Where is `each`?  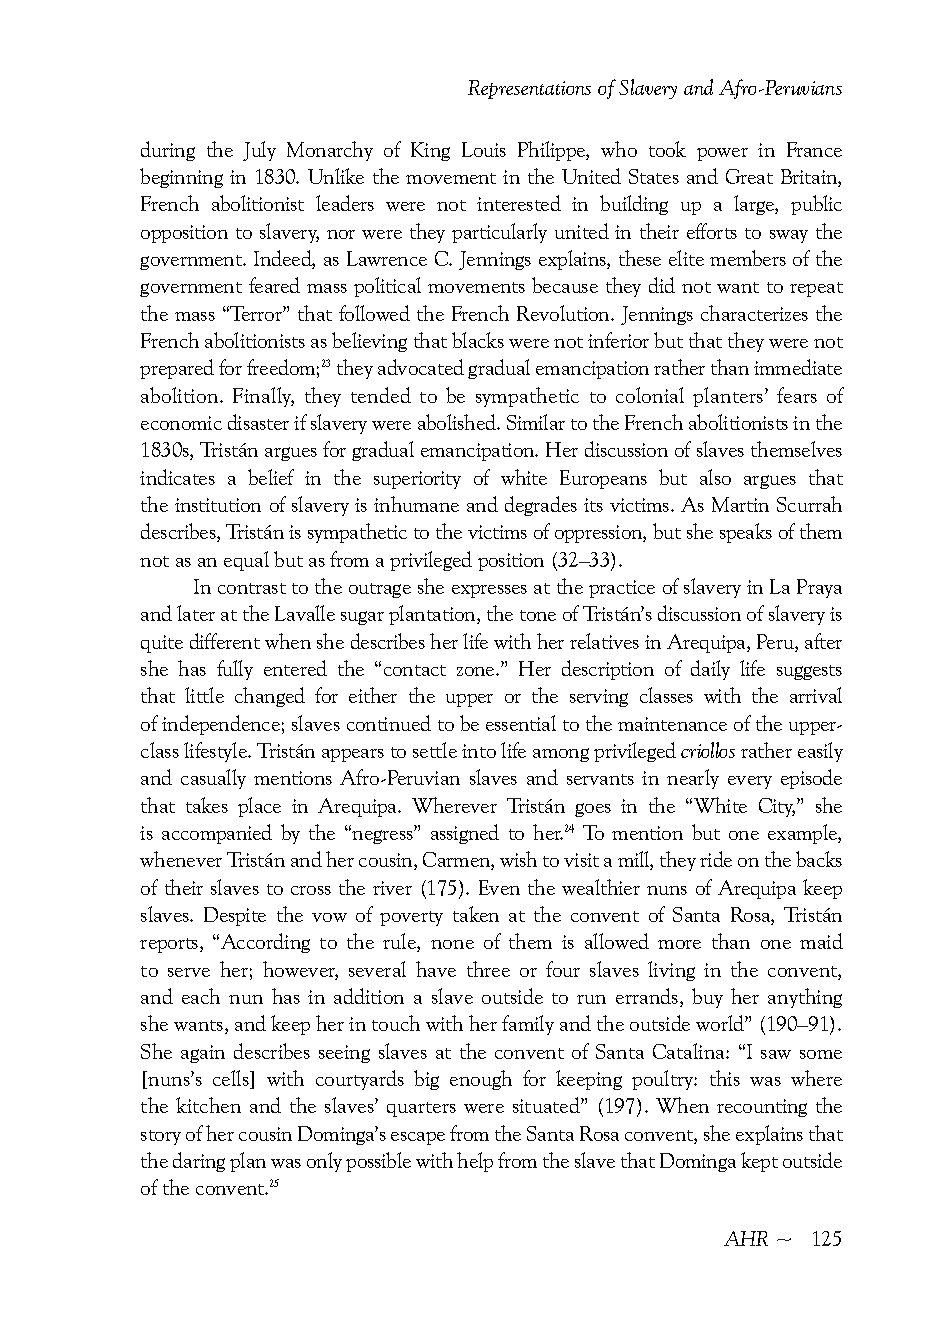 each is located at coordinates (201, 996).
